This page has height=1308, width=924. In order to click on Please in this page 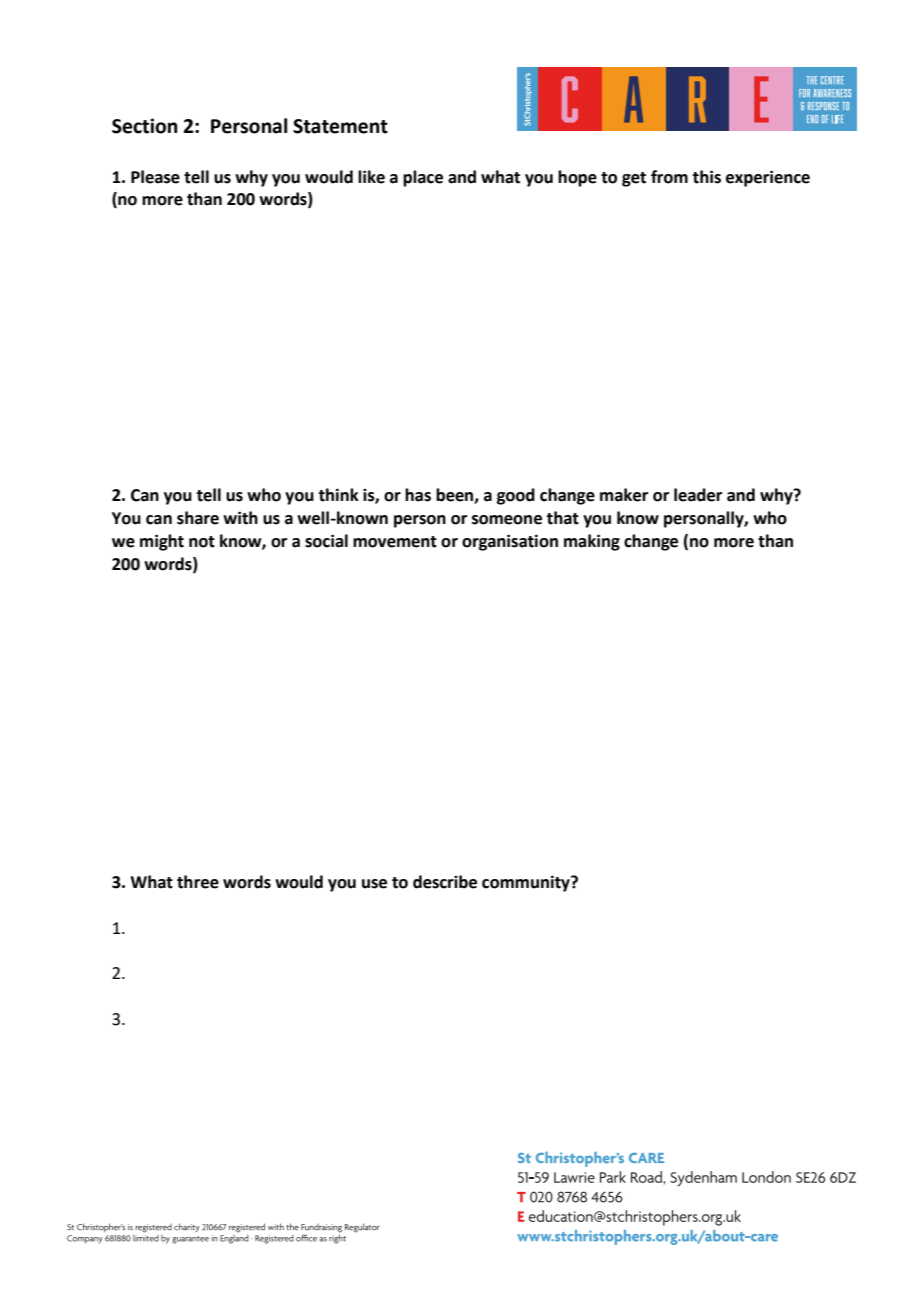, I will do `click(155, 177)`.
